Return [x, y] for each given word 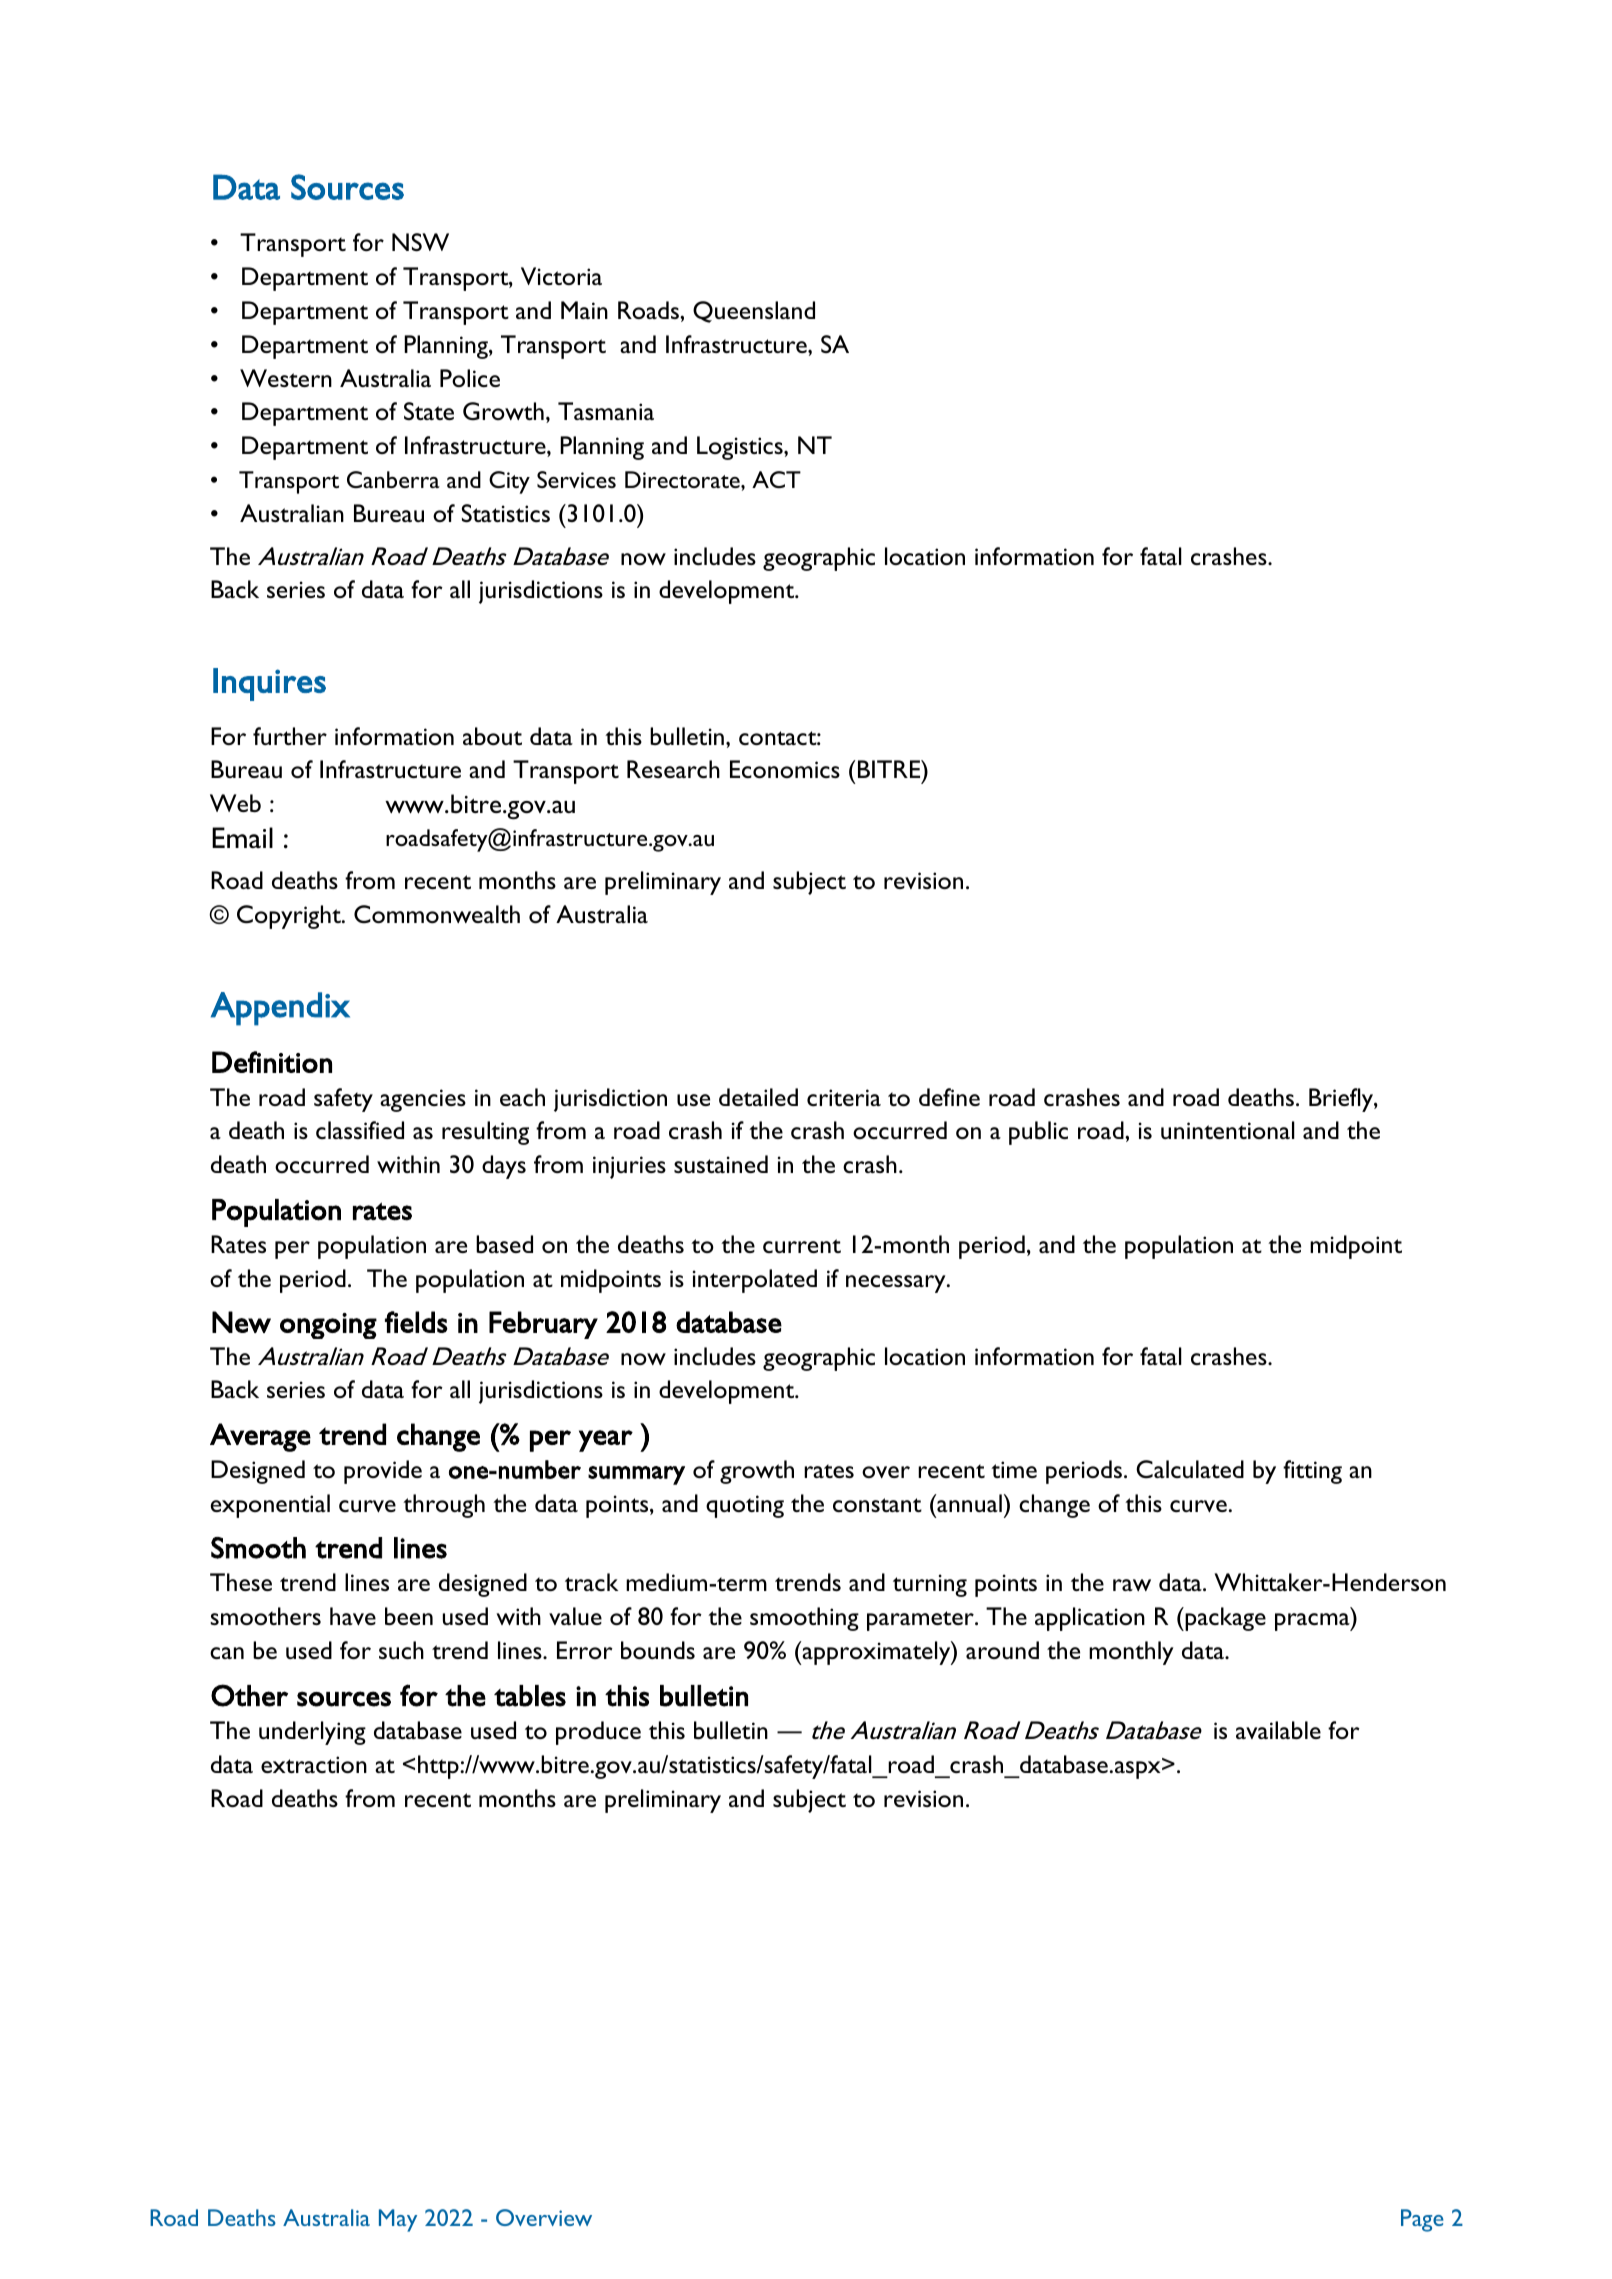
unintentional [1228, 1130]
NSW [420, 242]
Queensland [754, 312]
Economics [785, 769]
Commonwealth [437, 914]
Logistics [741, 448]
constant [877, 1505]
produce [598, 1733]
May [398, 2220]
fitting [1312, 1472]
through [444, 1506]
